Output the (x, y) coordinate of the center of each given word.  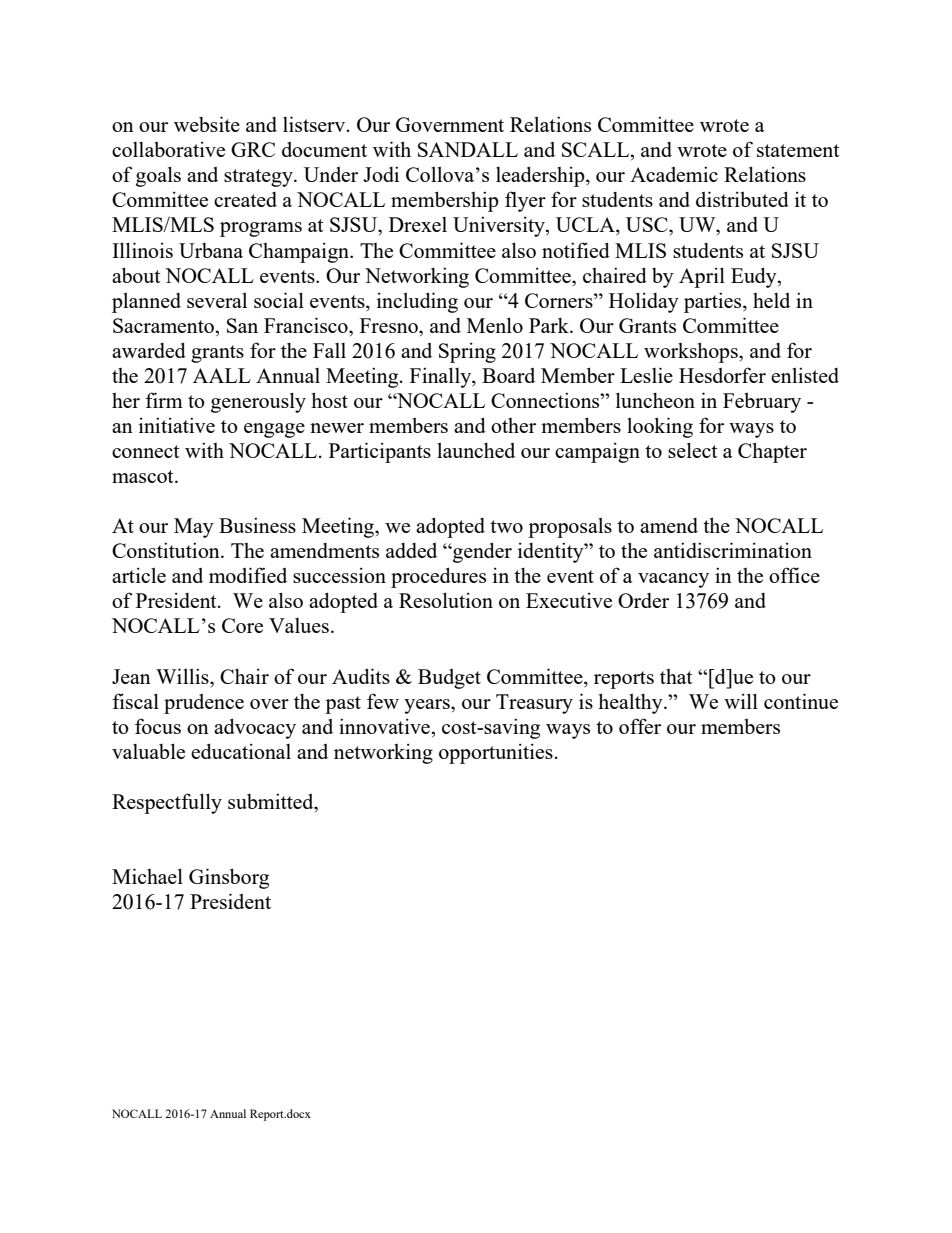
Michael (147, 876)
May (194, 528)
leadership (541, 176)
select (693, 450)
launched (476, 450)
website (207, 124)
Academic (674, 174)
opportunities (496, 753)
